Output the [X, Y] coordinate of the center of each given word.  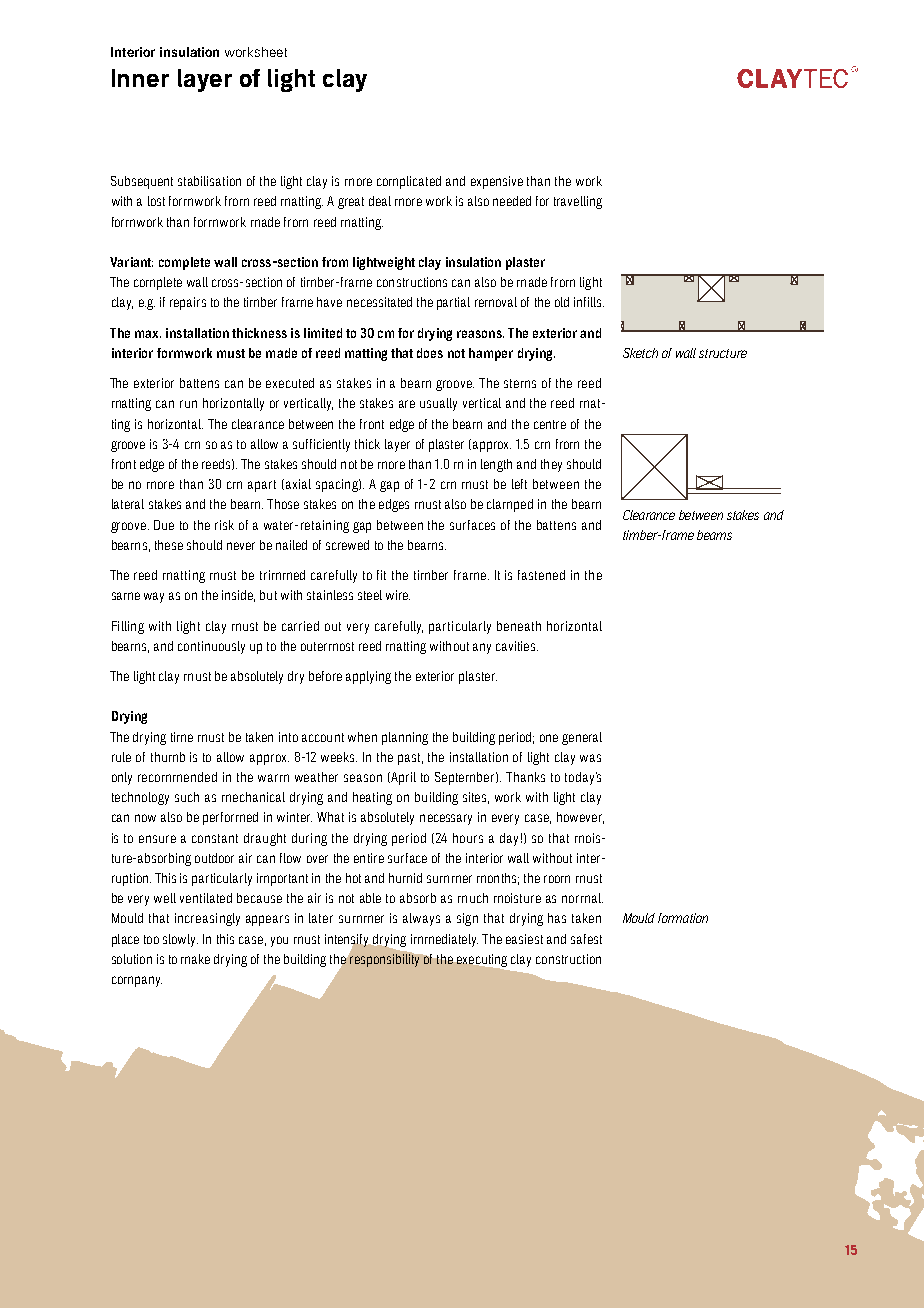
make [195, 959]
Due [164, 525]
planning [405, 738]
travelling [578, 202]
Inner [140, 78]
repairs [188, 303]
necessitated [379, 302]
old [562, 302]
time [182, 737]
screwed [347, 545]
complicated [409, 182]
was [590, 758]
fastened [541, 575]
